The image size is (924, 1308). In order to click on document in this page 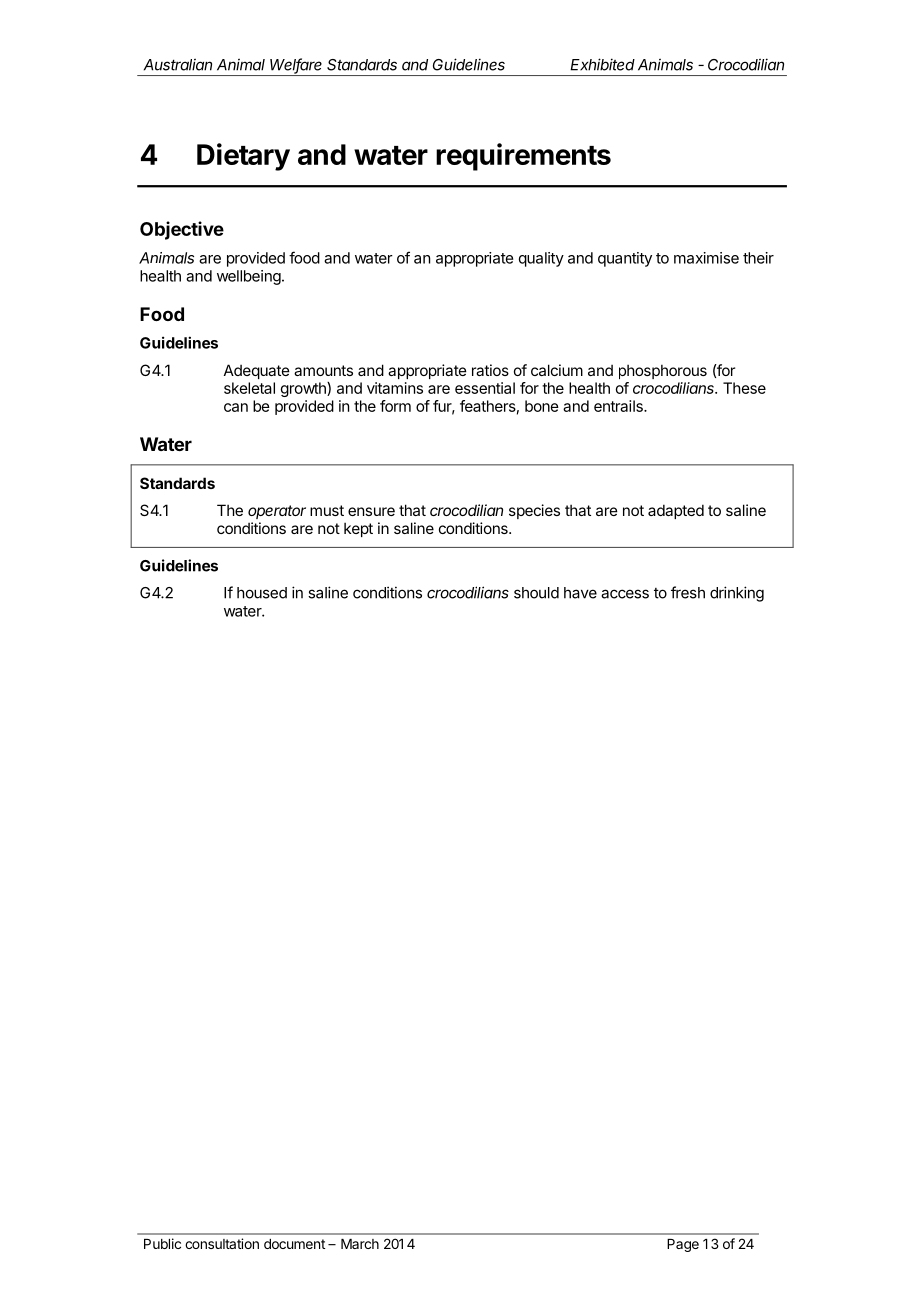, I will do `click(294, 1244)`.
